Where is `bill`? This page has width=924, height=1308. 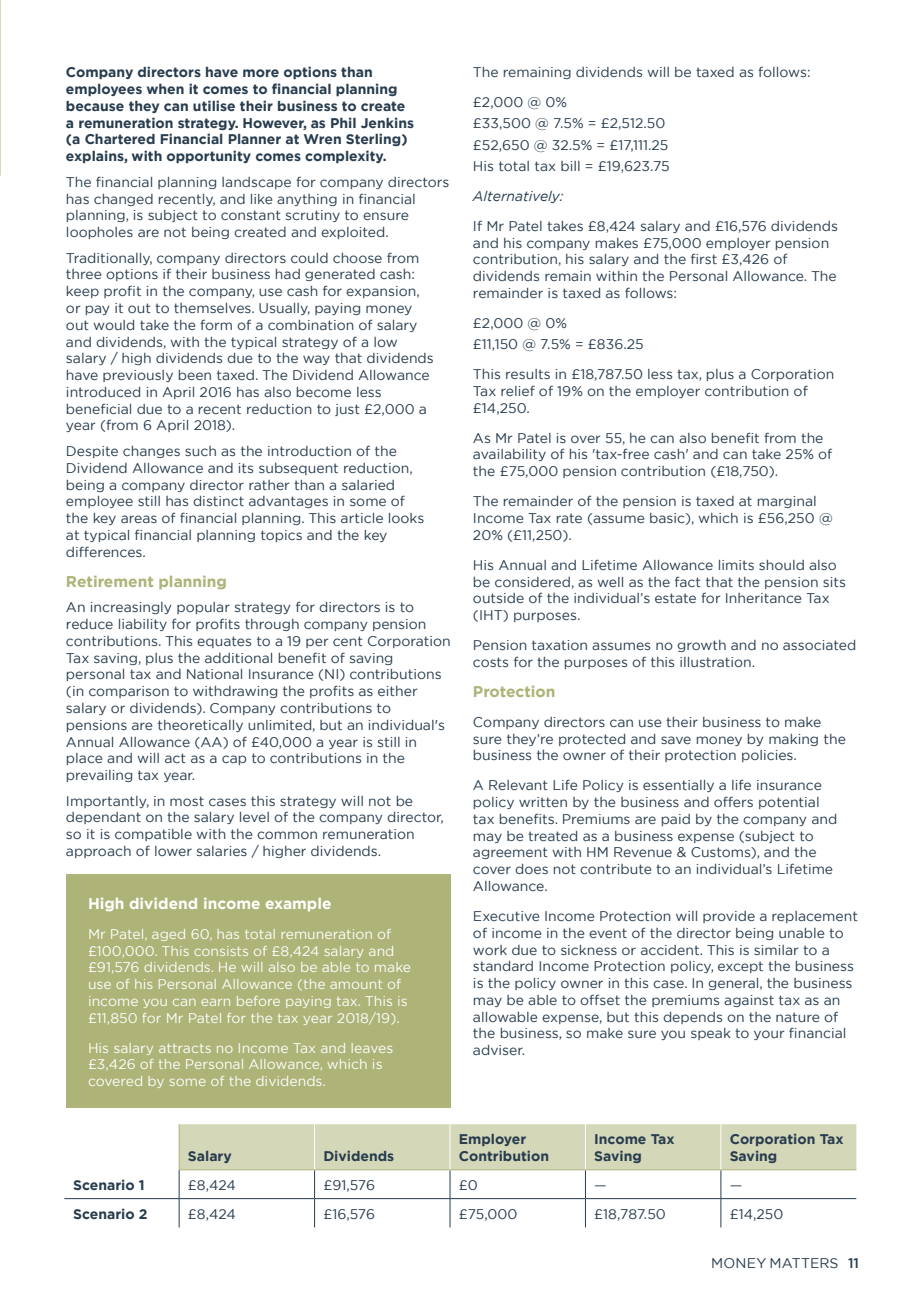 bill is located at coordinates (570, 166).
